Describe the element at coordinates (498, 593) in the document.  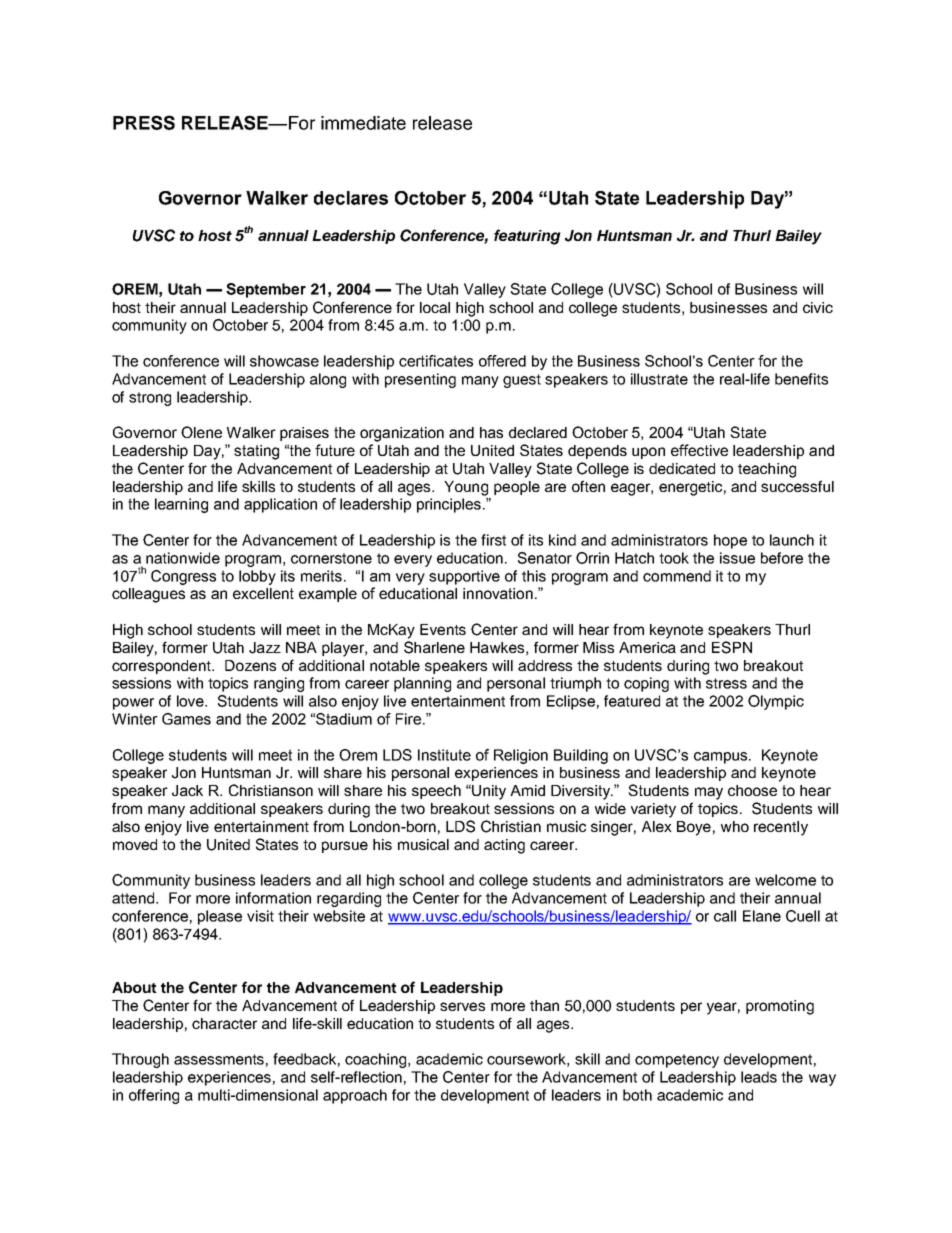
I see `innovation` at that location.
